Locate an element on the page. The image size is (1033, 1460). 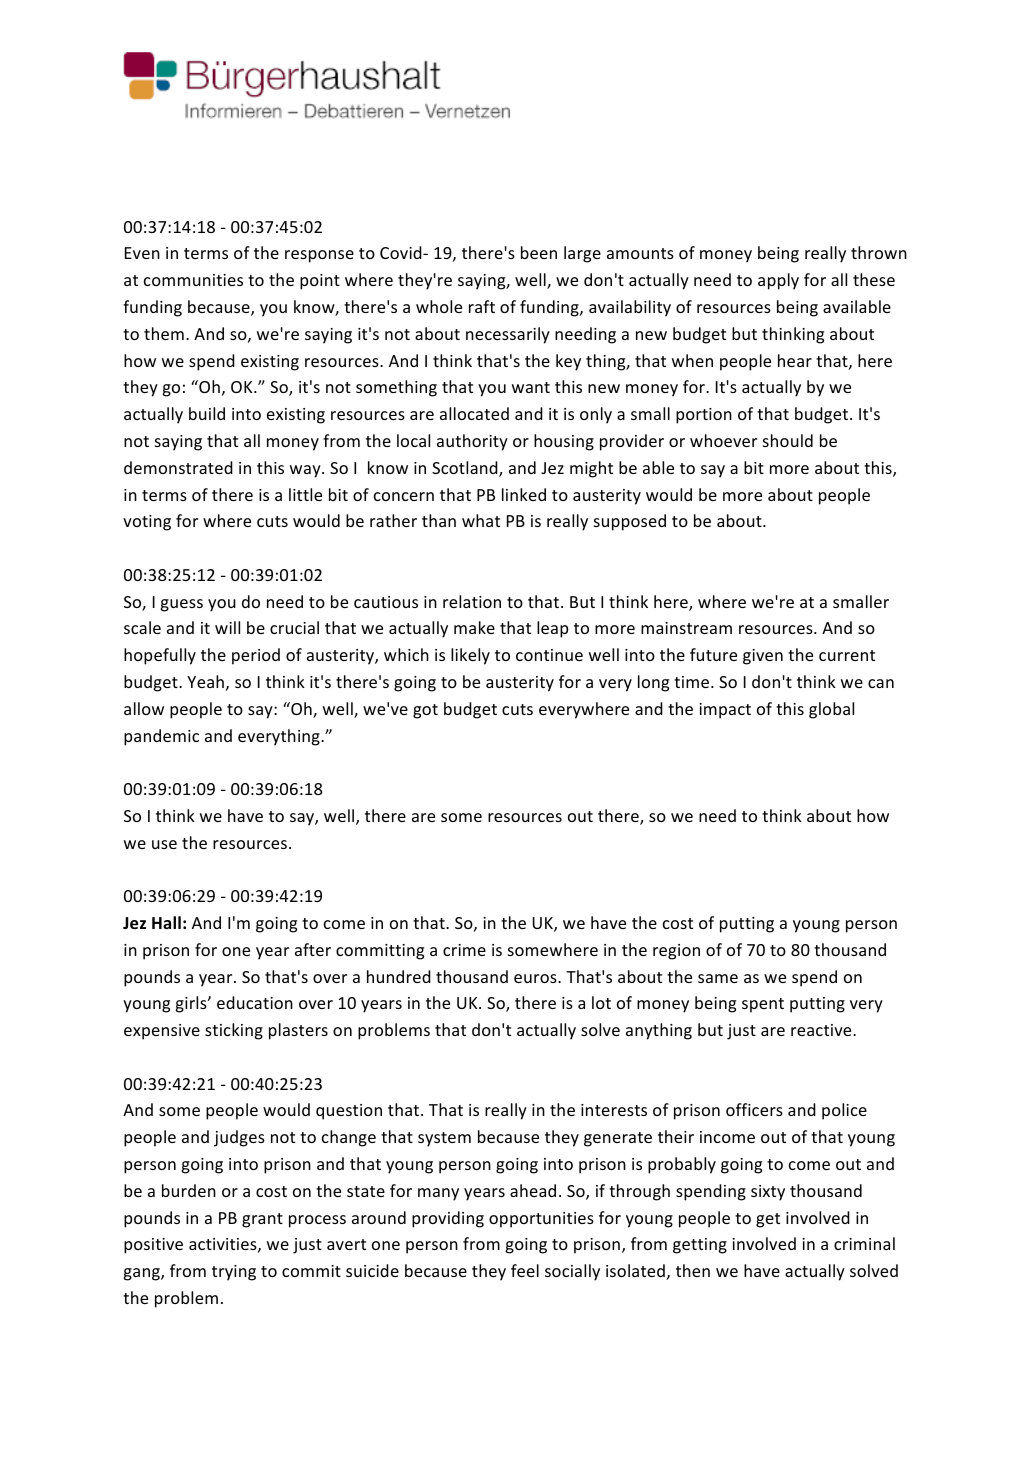
pandemic is located at coordinates (161, 737).
